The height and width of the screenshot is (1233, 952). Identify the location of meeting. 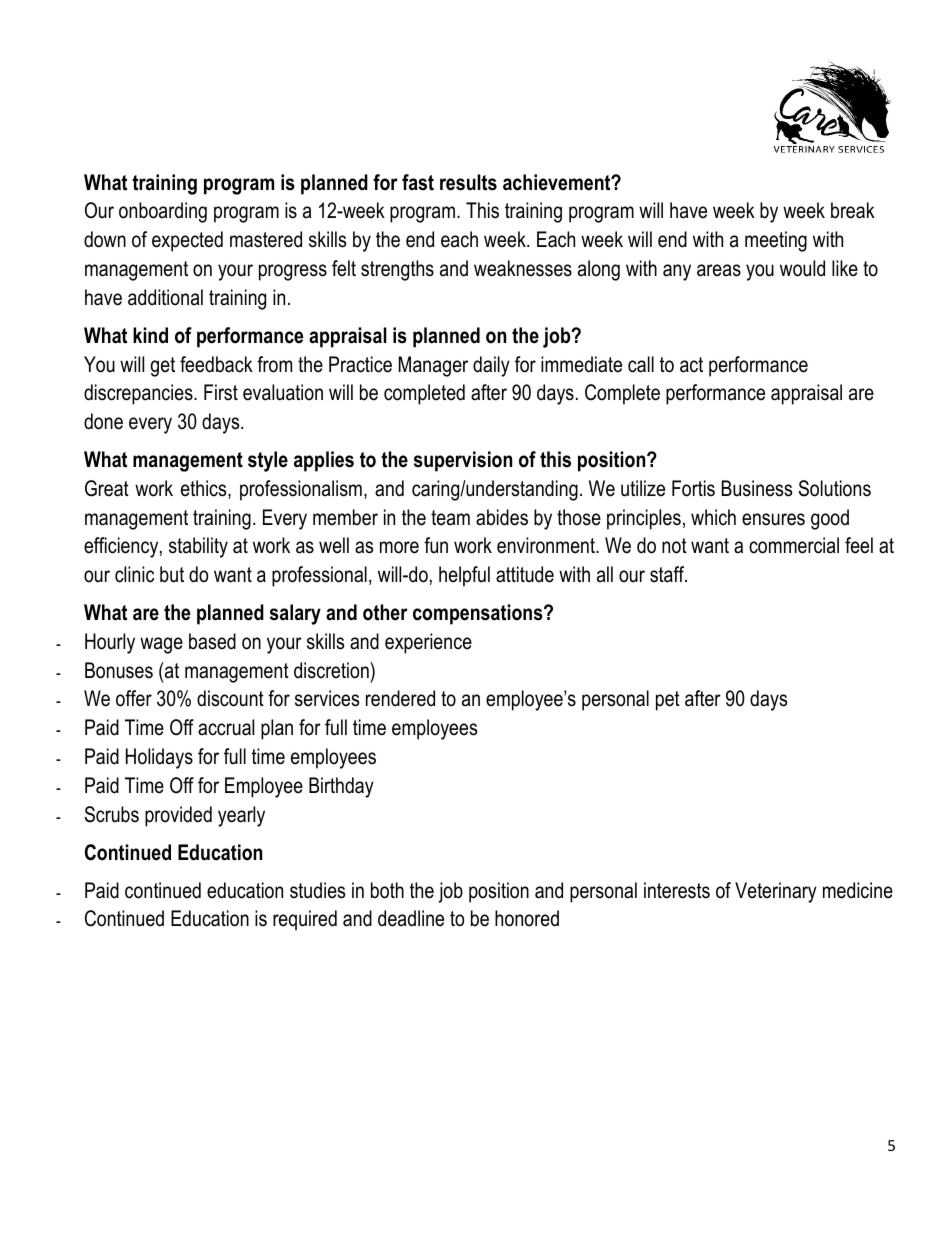
(776, 241).
